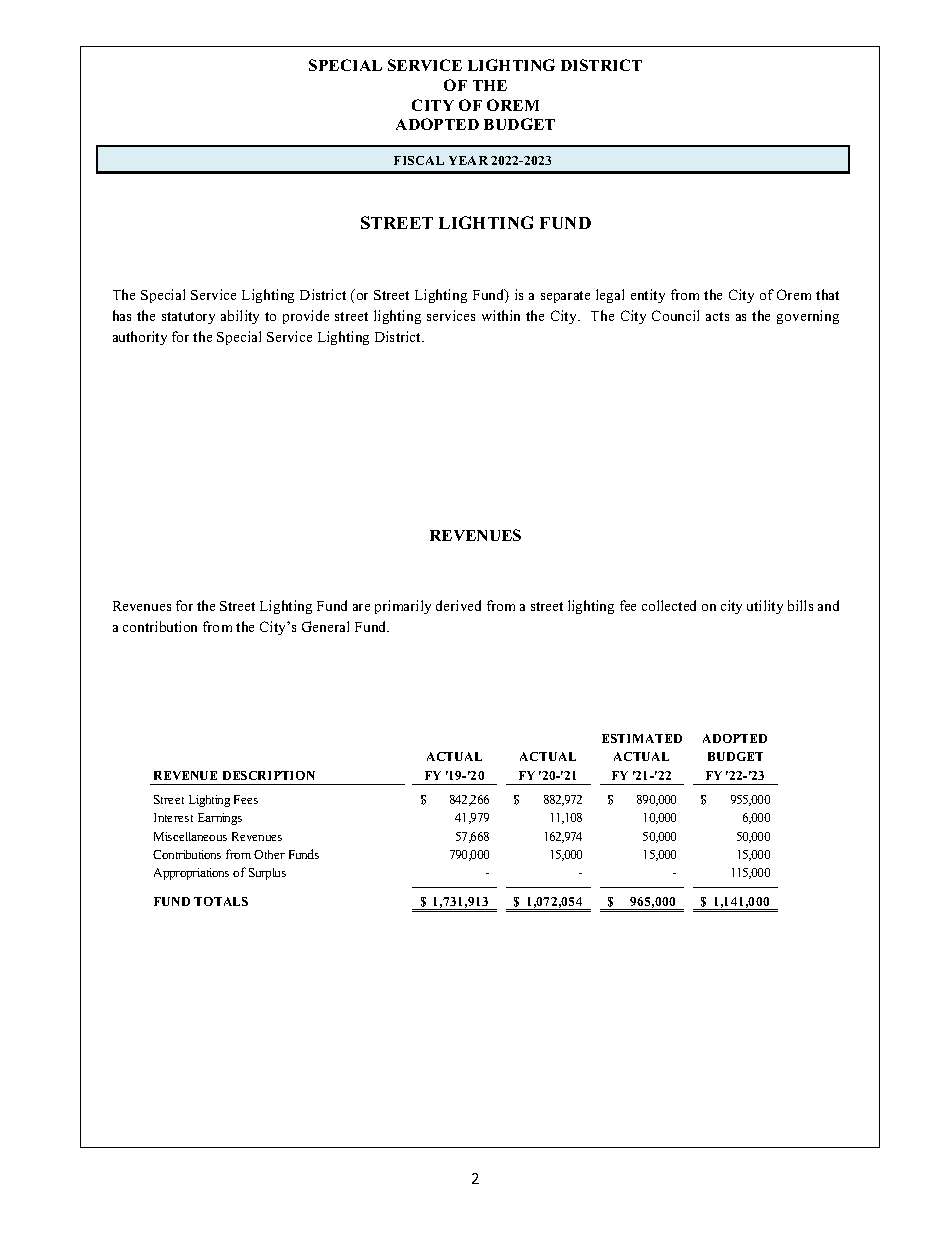 This image has width=952, height=1233. What do you see at coordinates (140, 338) in the image?
I see `authority` at bounding box center [140, 338].
